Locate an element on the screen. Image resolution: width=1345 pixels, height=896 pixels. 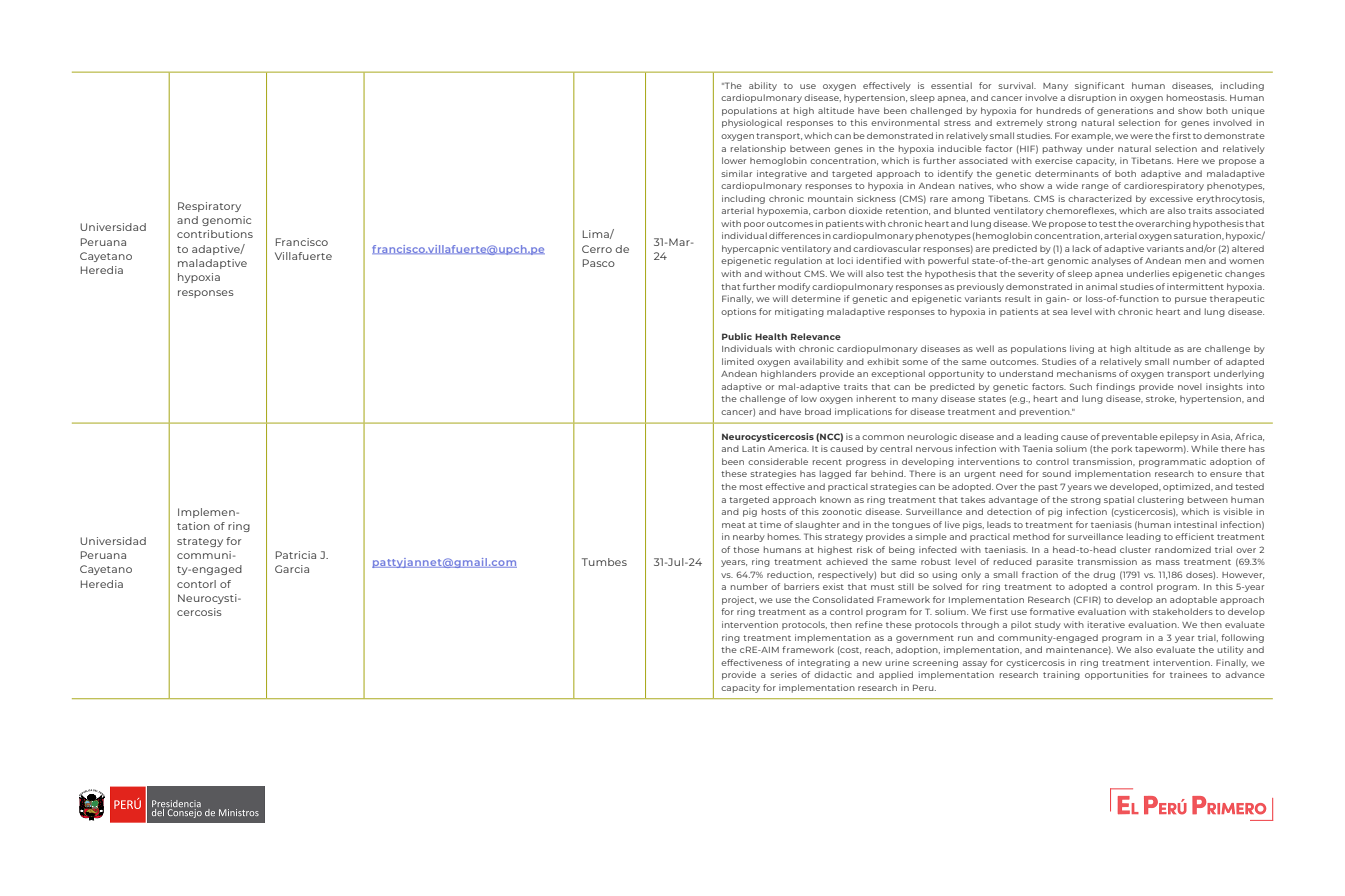
sound is located at coordinates (1056, 473).
